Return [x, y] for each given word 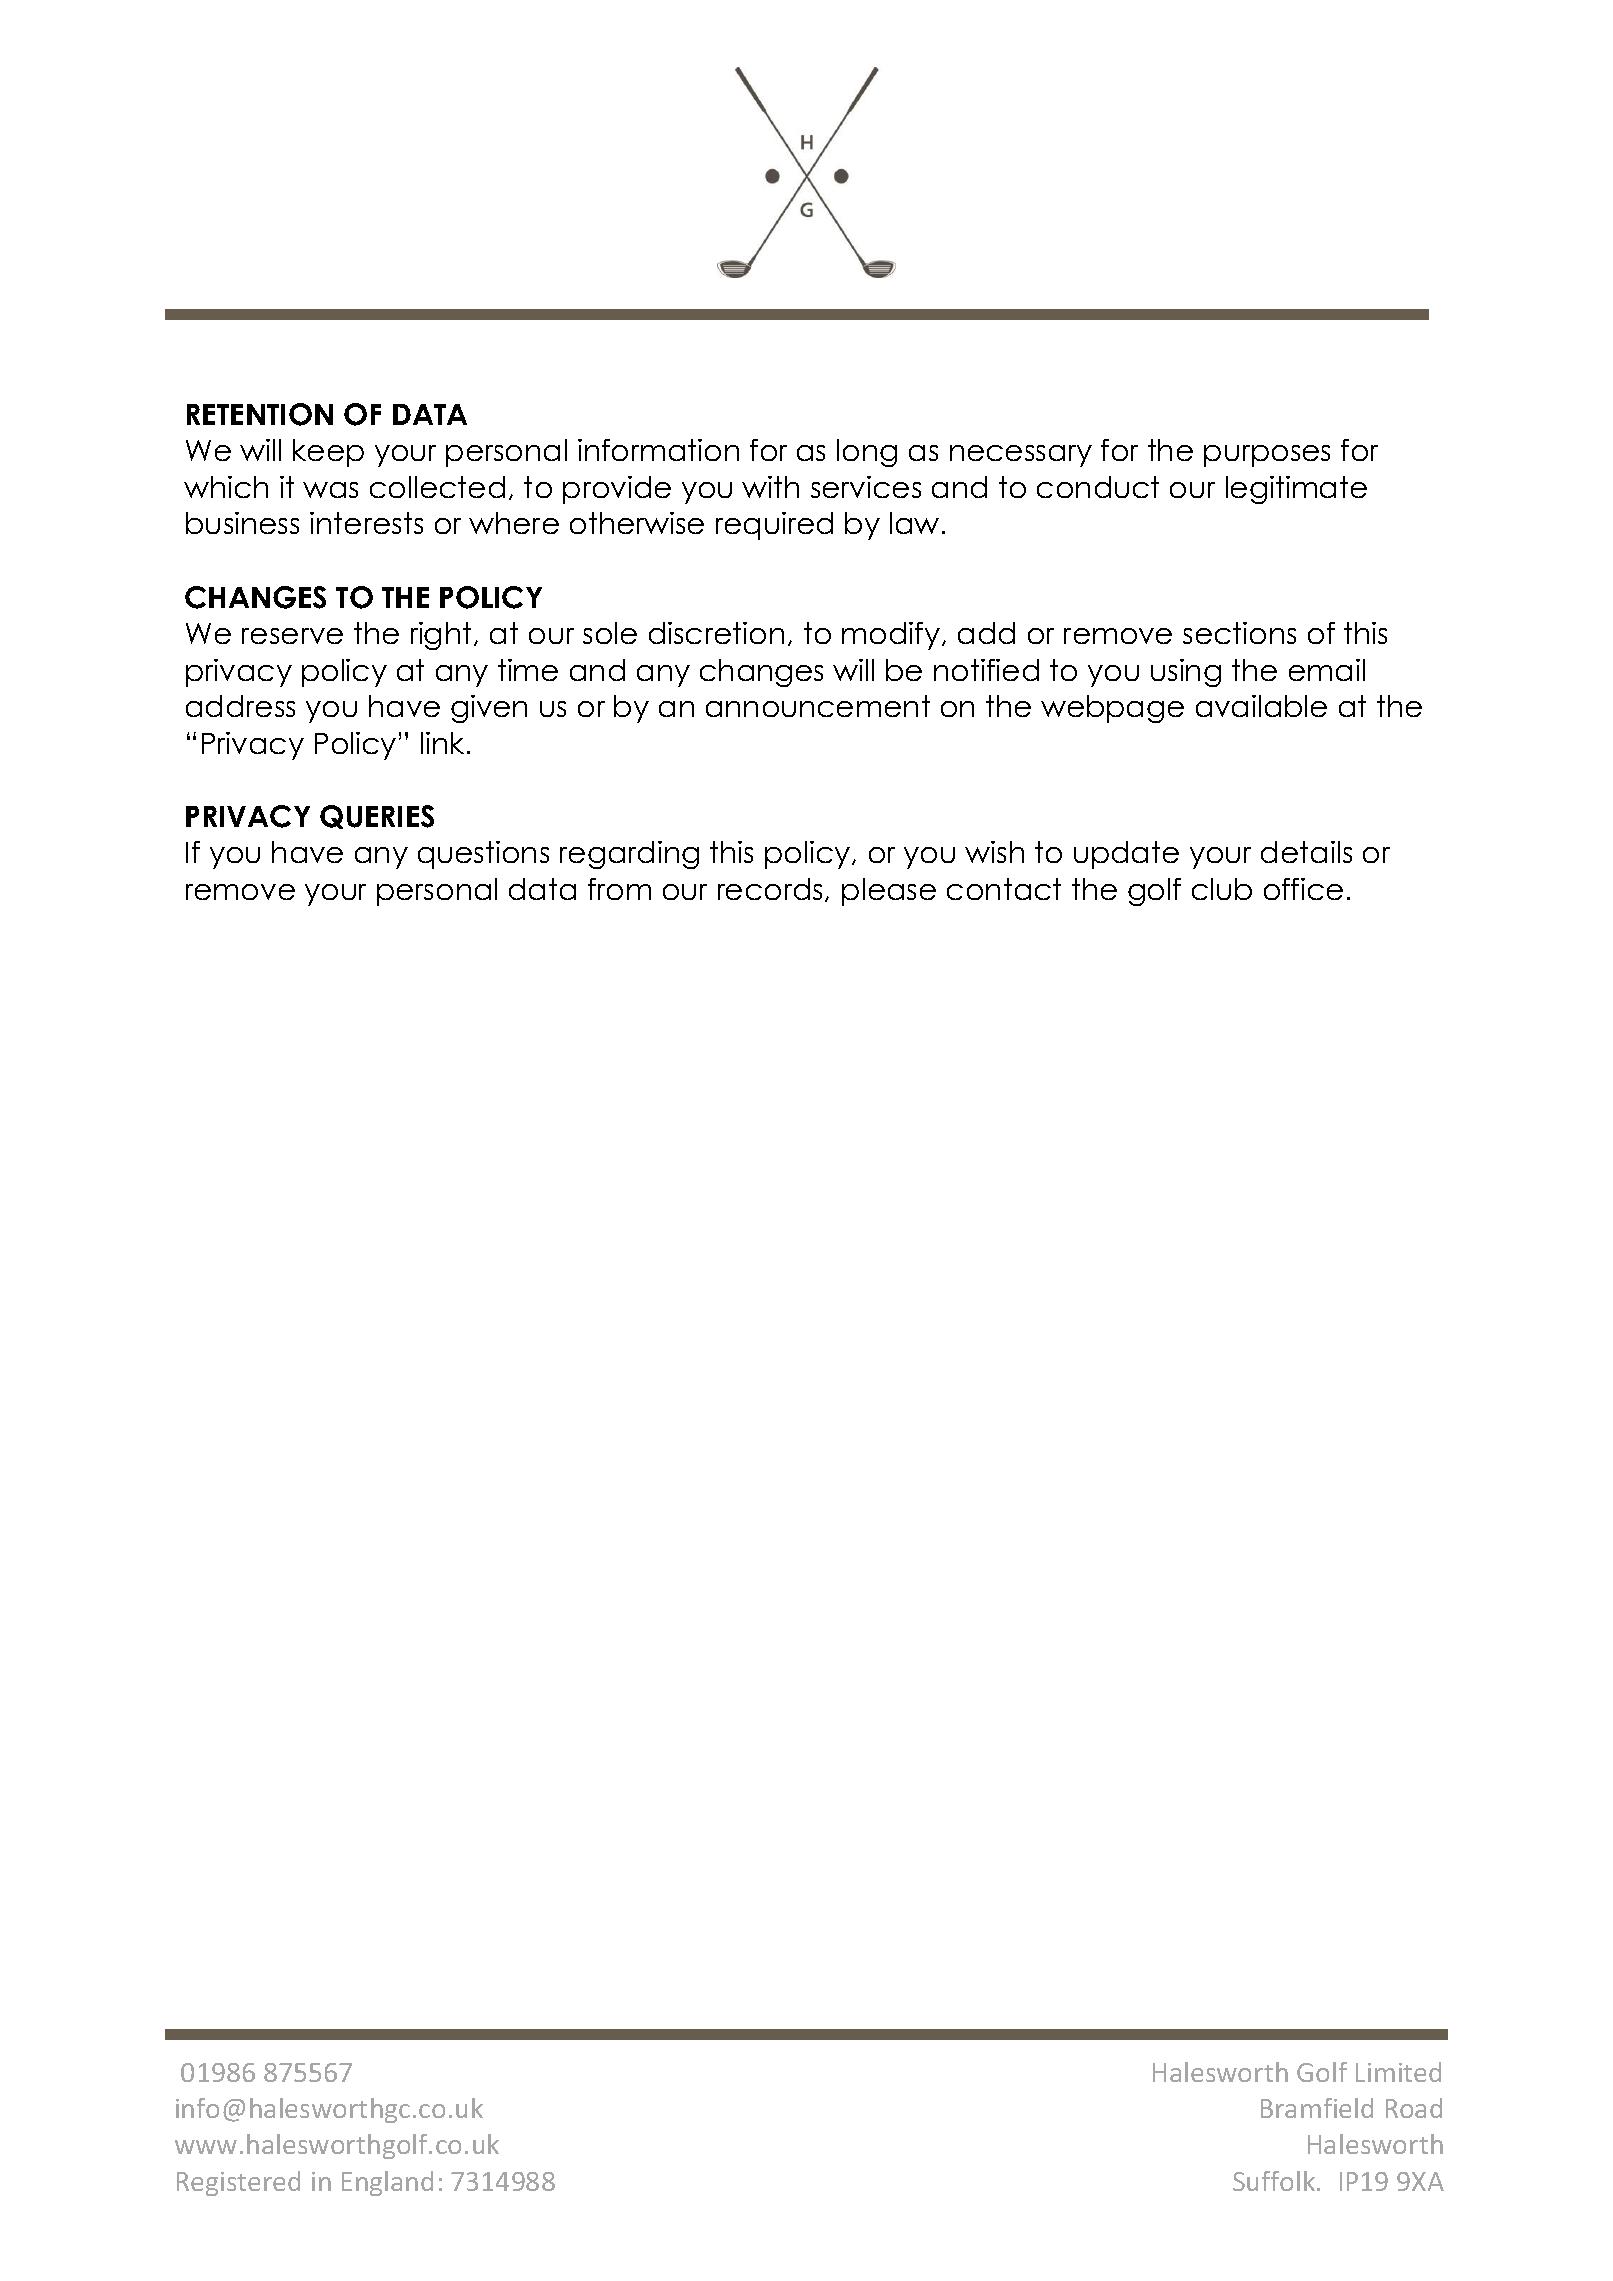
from [619, 889]
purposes [1267, 456]
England [387, 2183]
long [867, 453]
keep [328, 453]
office [1303, 889]
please [889, 892]
